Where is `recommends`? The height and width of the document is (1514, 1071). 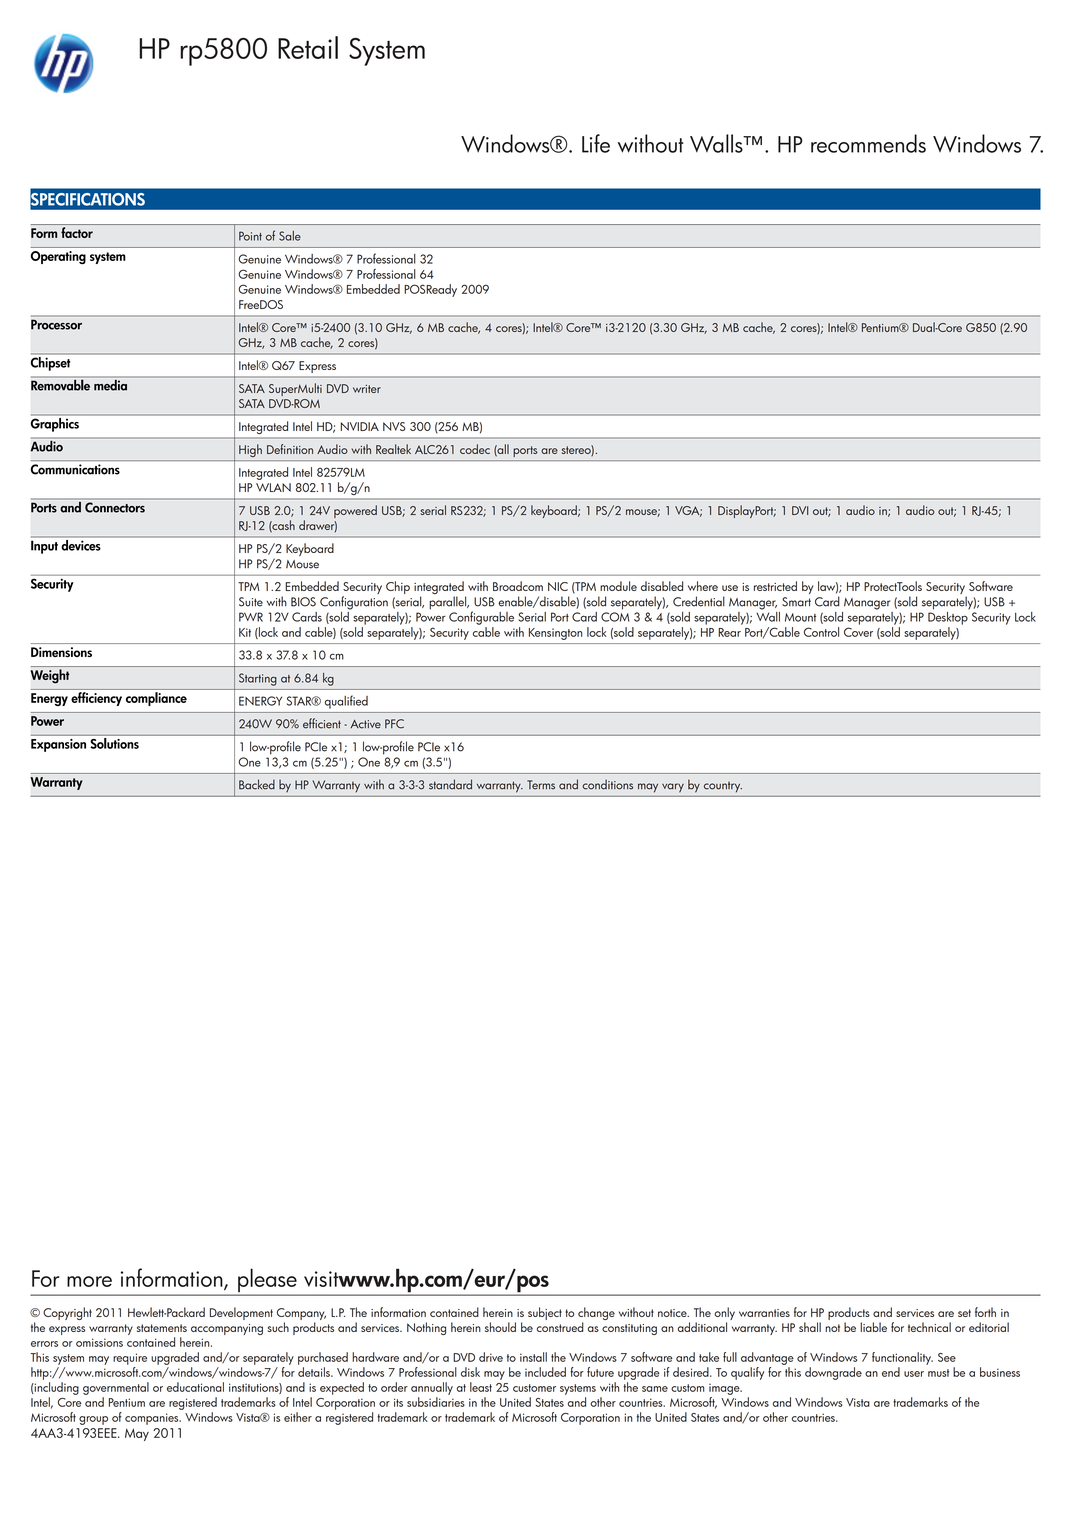
recommends is located at coordinates (868, 143).
